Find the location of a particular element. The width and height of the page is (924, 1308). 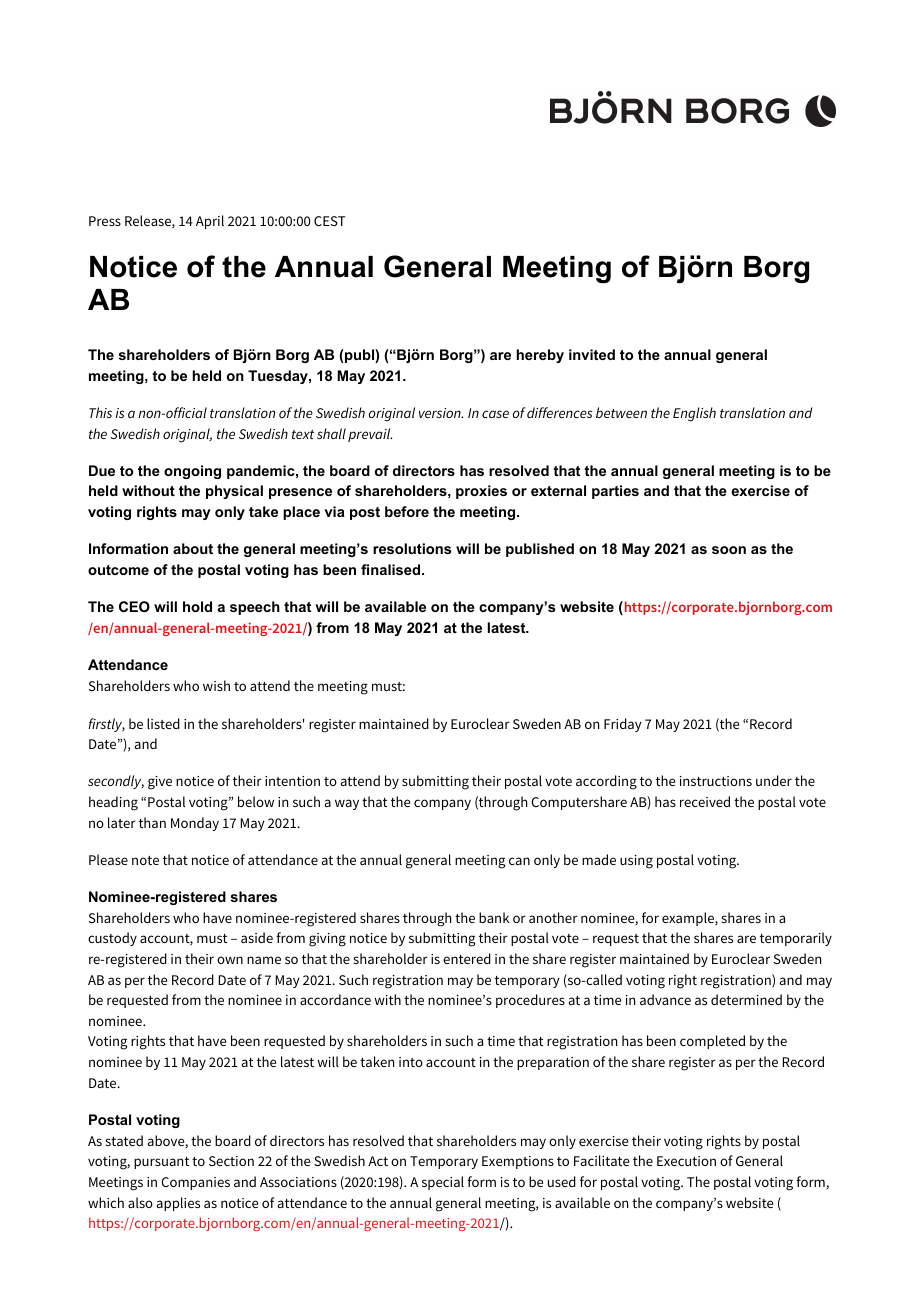

listed is located at coordinates (163, 723).
